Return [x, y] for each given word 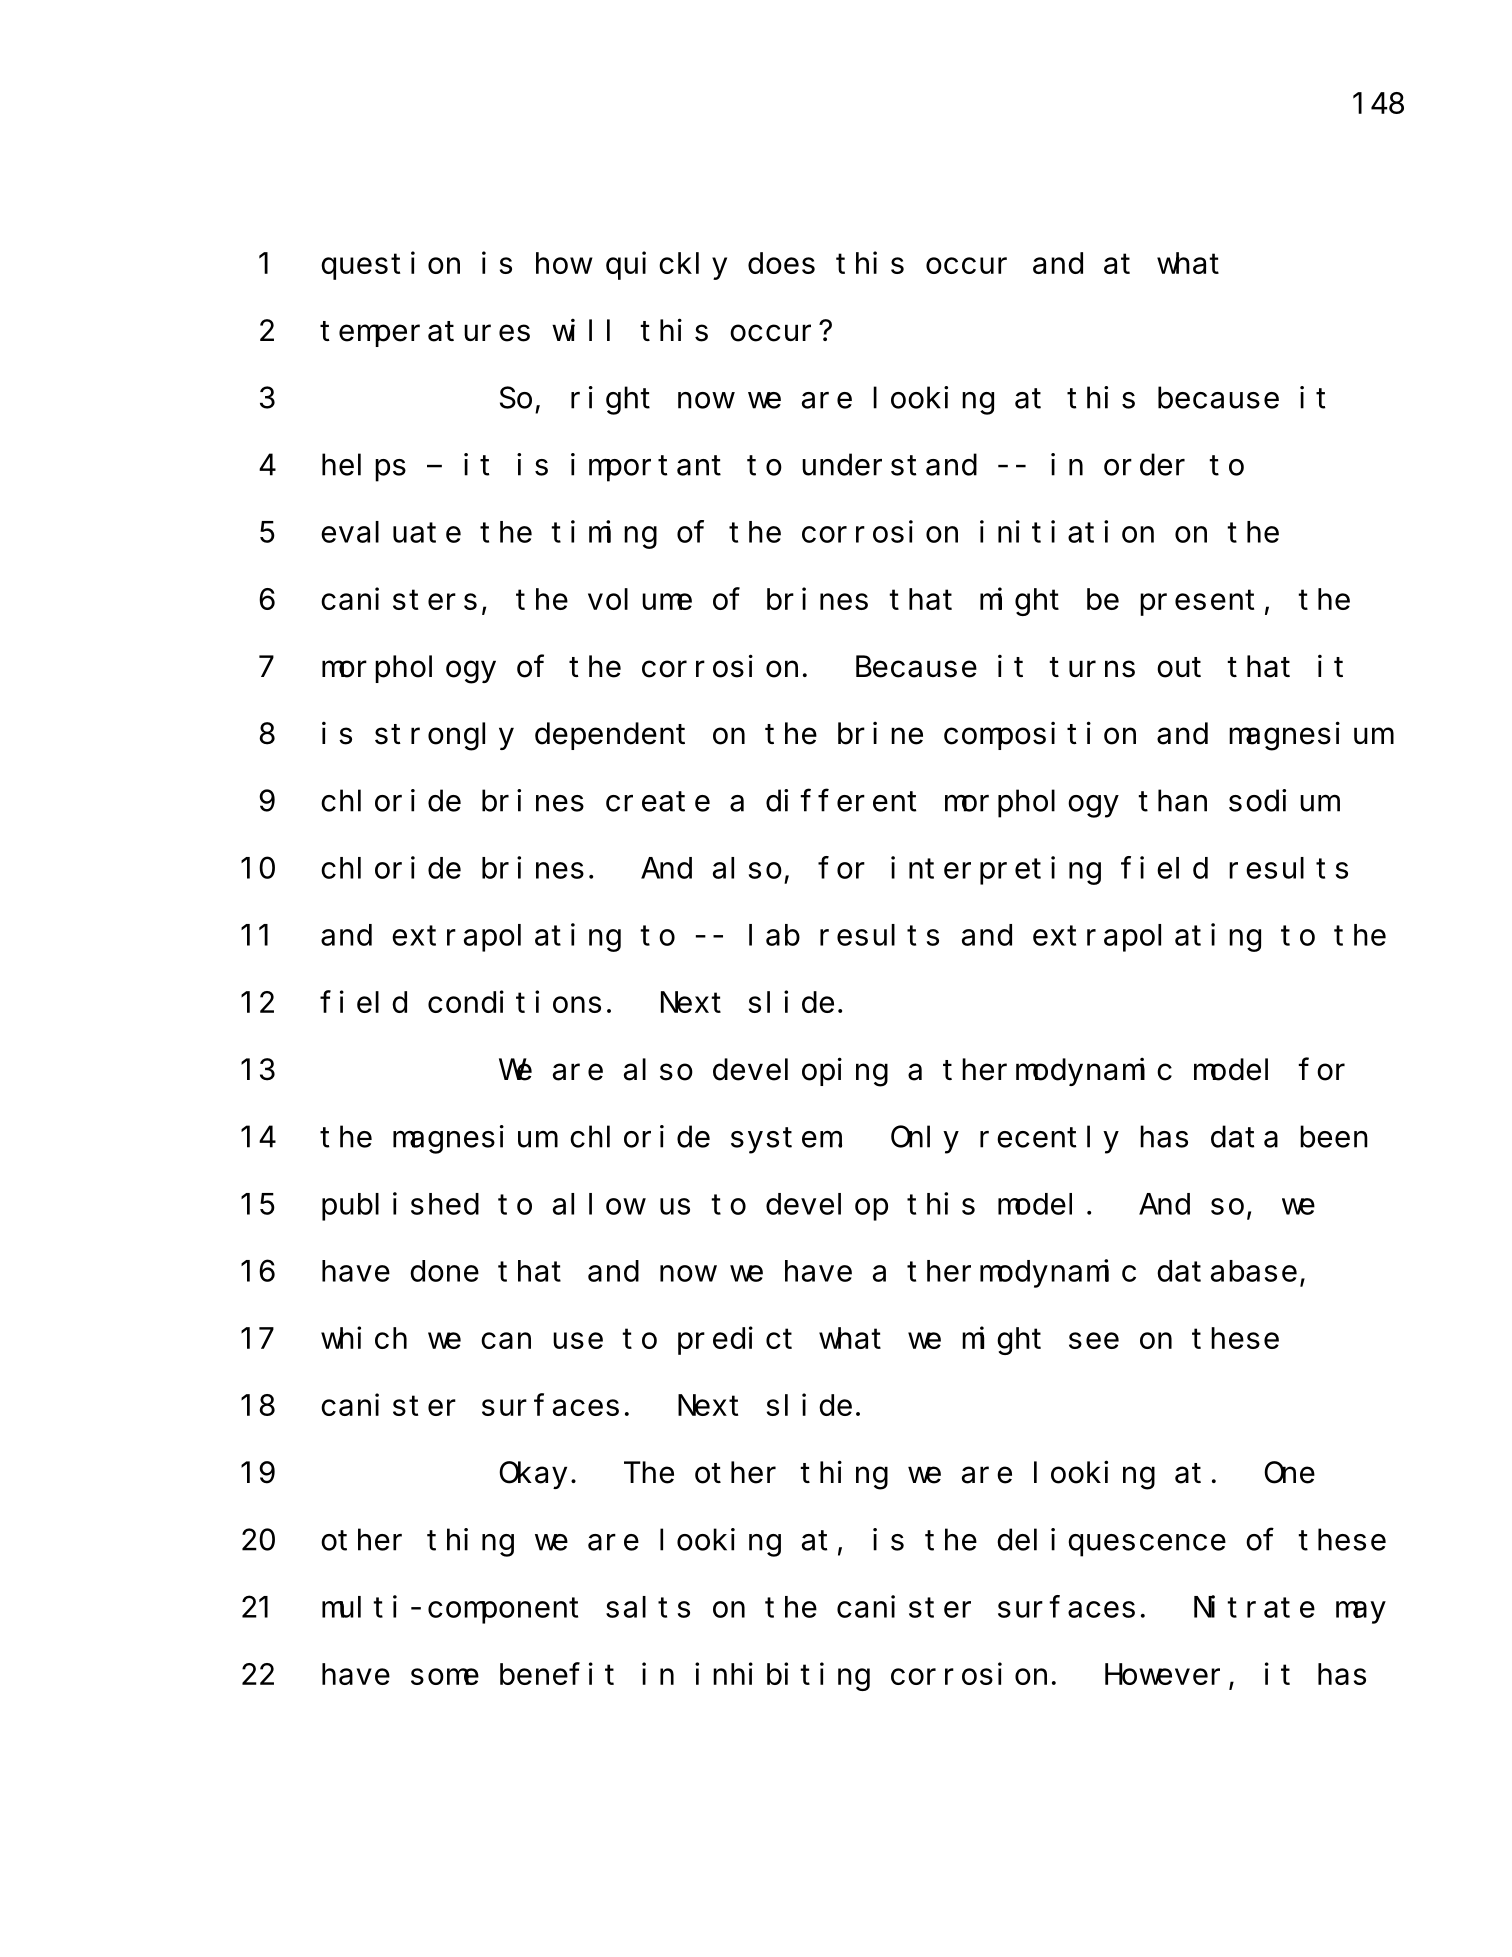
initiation [1067, 532]
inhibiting [782, 1677]
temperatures [425, 334]
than [1172, 801]
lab [774, 935]
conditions [514, 1002]
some [445, 1677]
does [781, 263]
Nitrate [1254, 1607]
